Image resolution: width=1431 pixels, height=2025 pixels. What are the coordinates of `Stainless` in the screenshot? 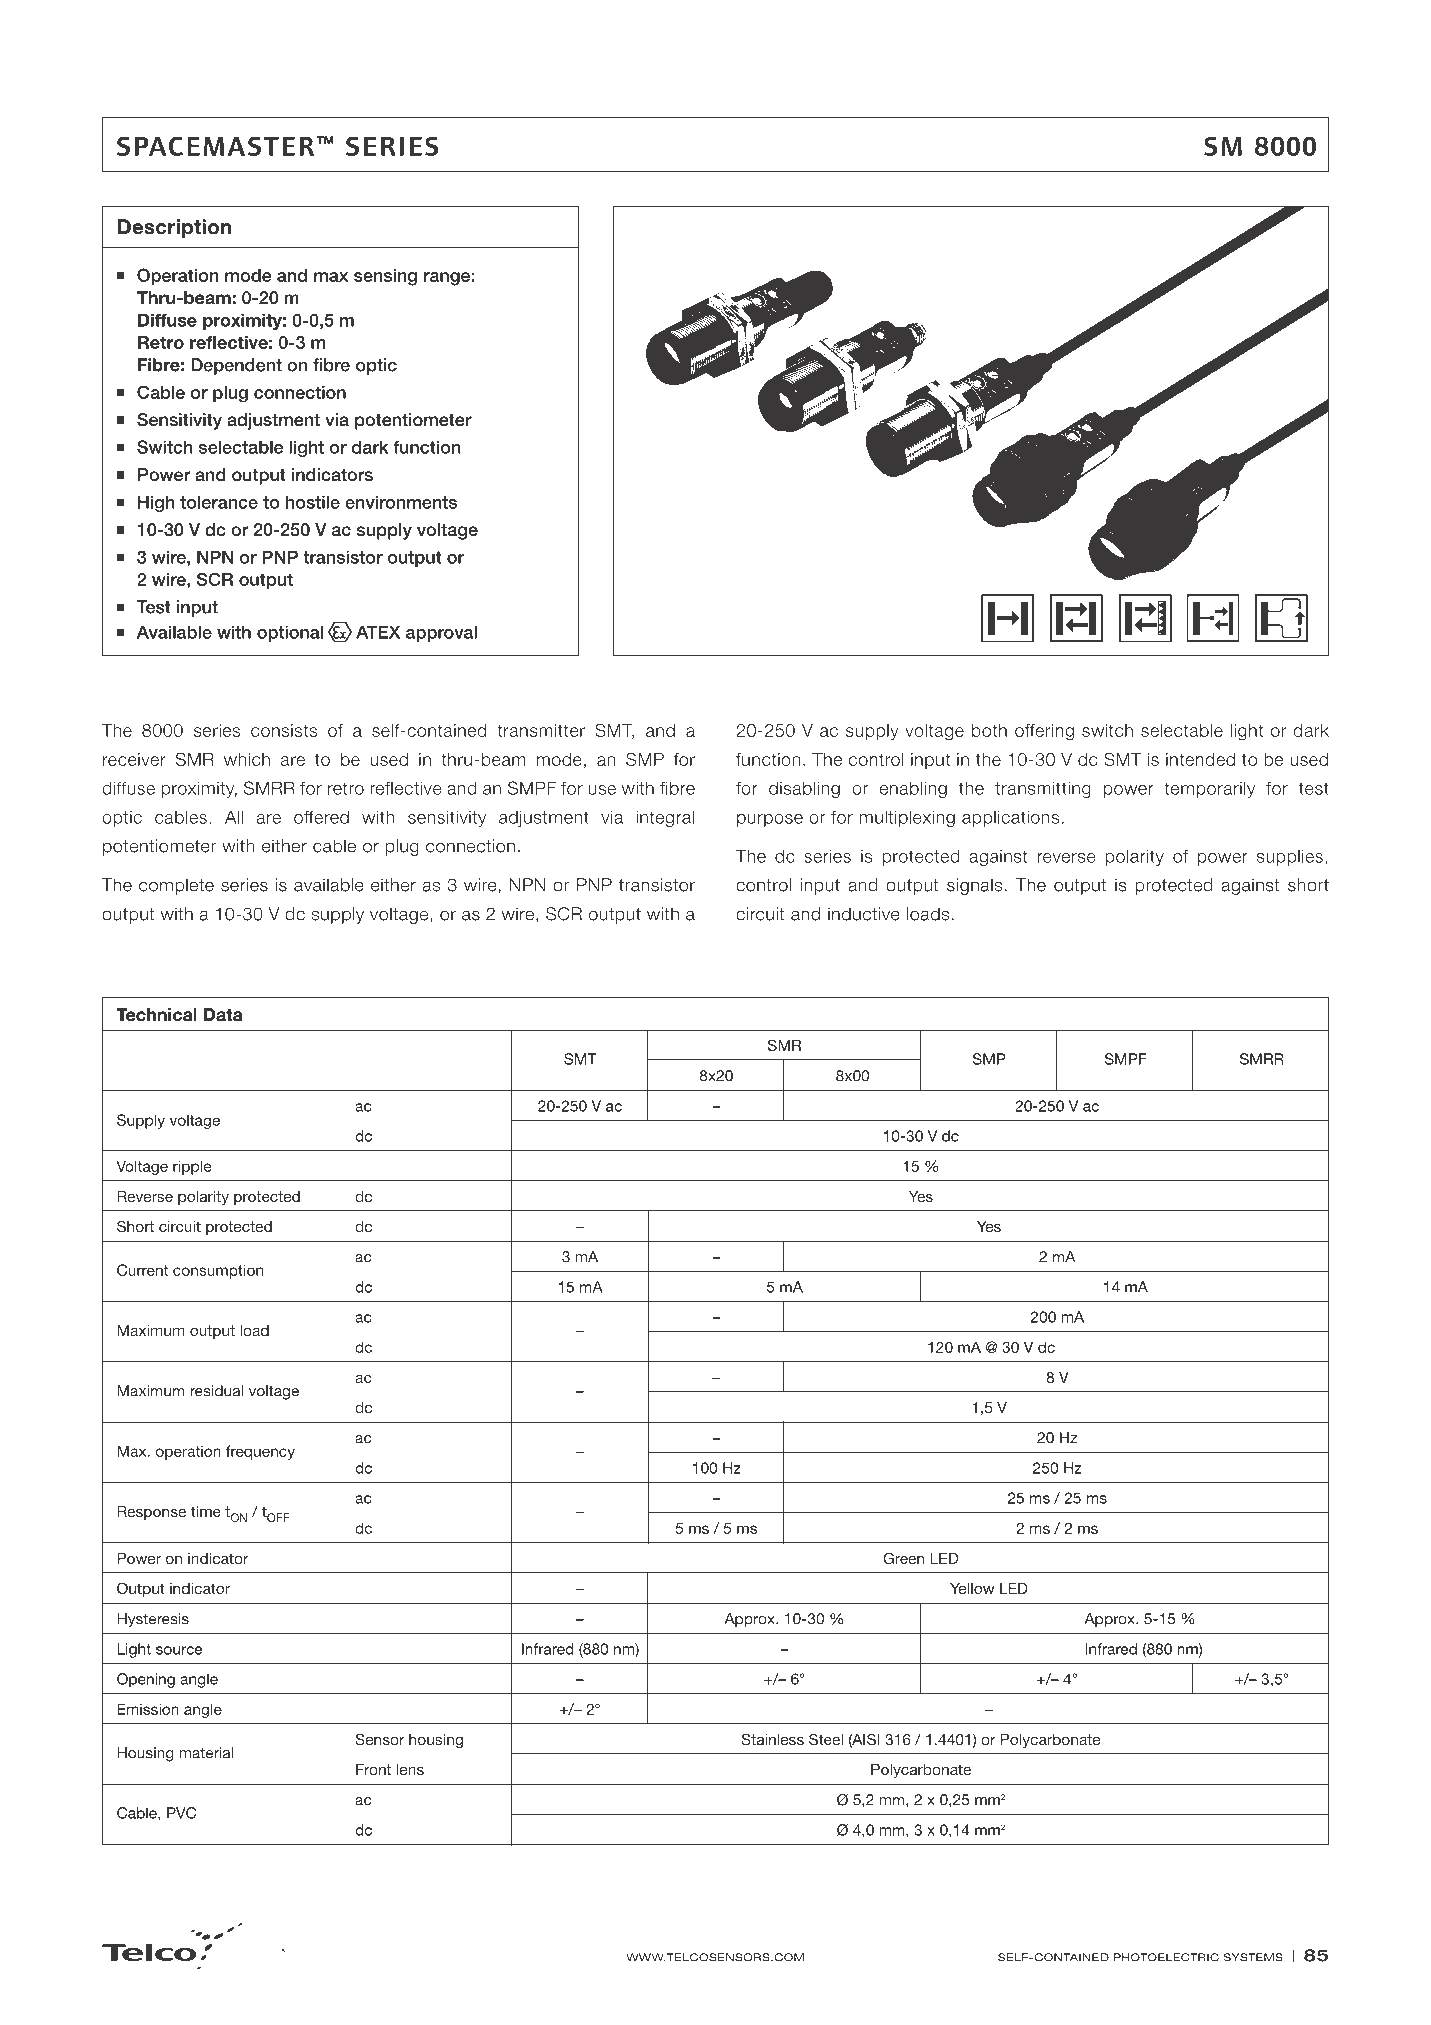 It's located at (772, 1739).
